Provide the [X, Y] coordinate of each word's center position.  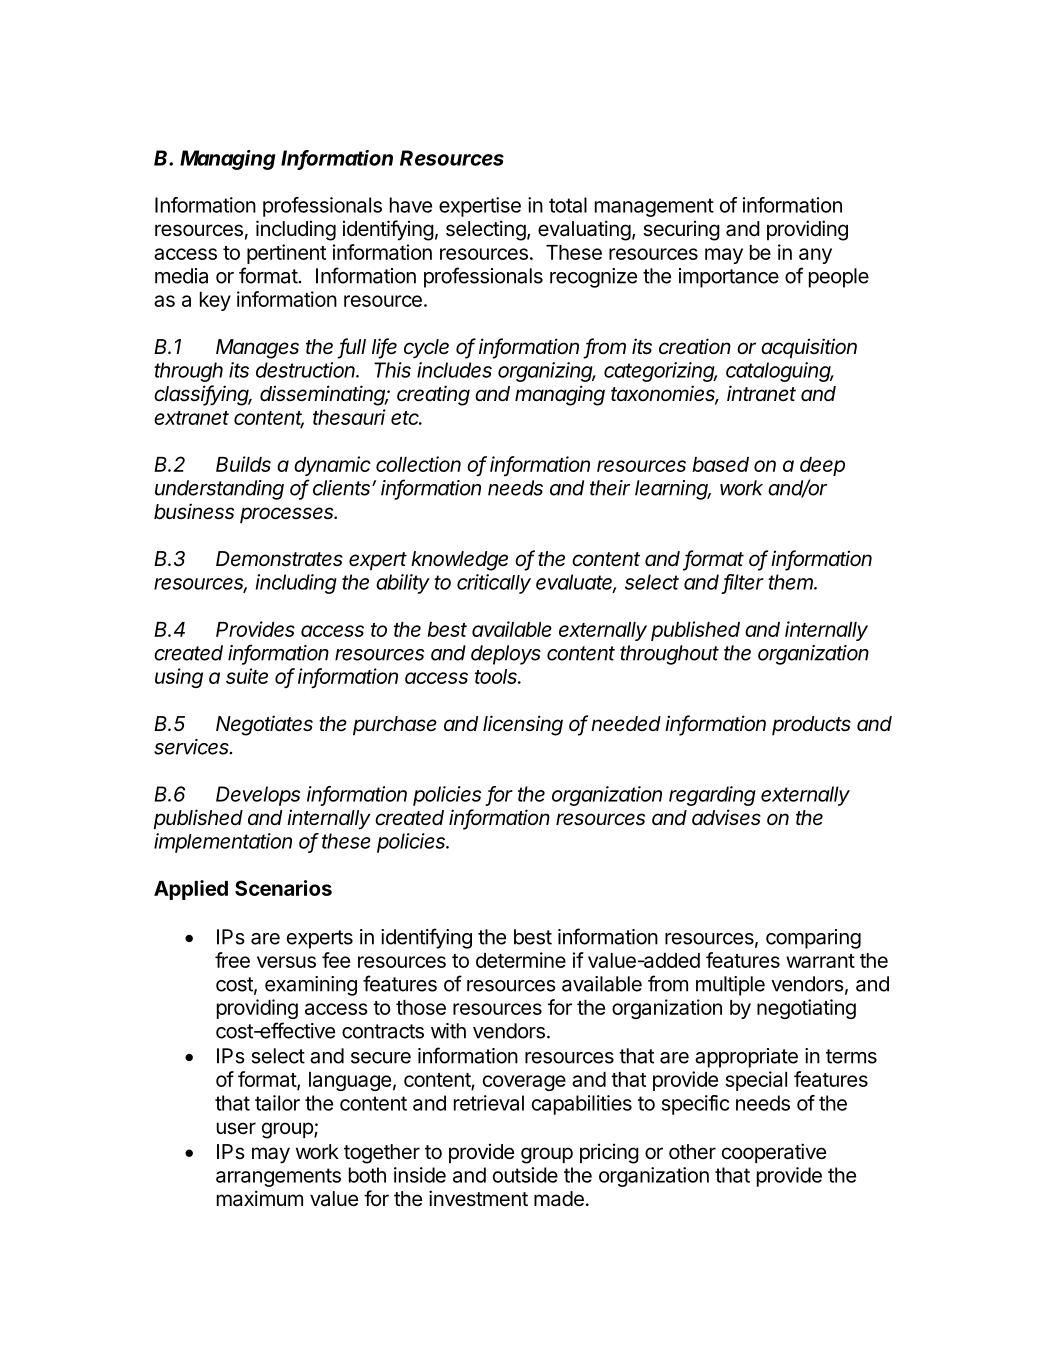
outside [525, 1175]
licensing [523, 725]
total [568, 205]
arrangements [278, 1177]
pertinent [286, 254]
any [815, 256]
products [811, 725]
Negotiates [264, 725]
